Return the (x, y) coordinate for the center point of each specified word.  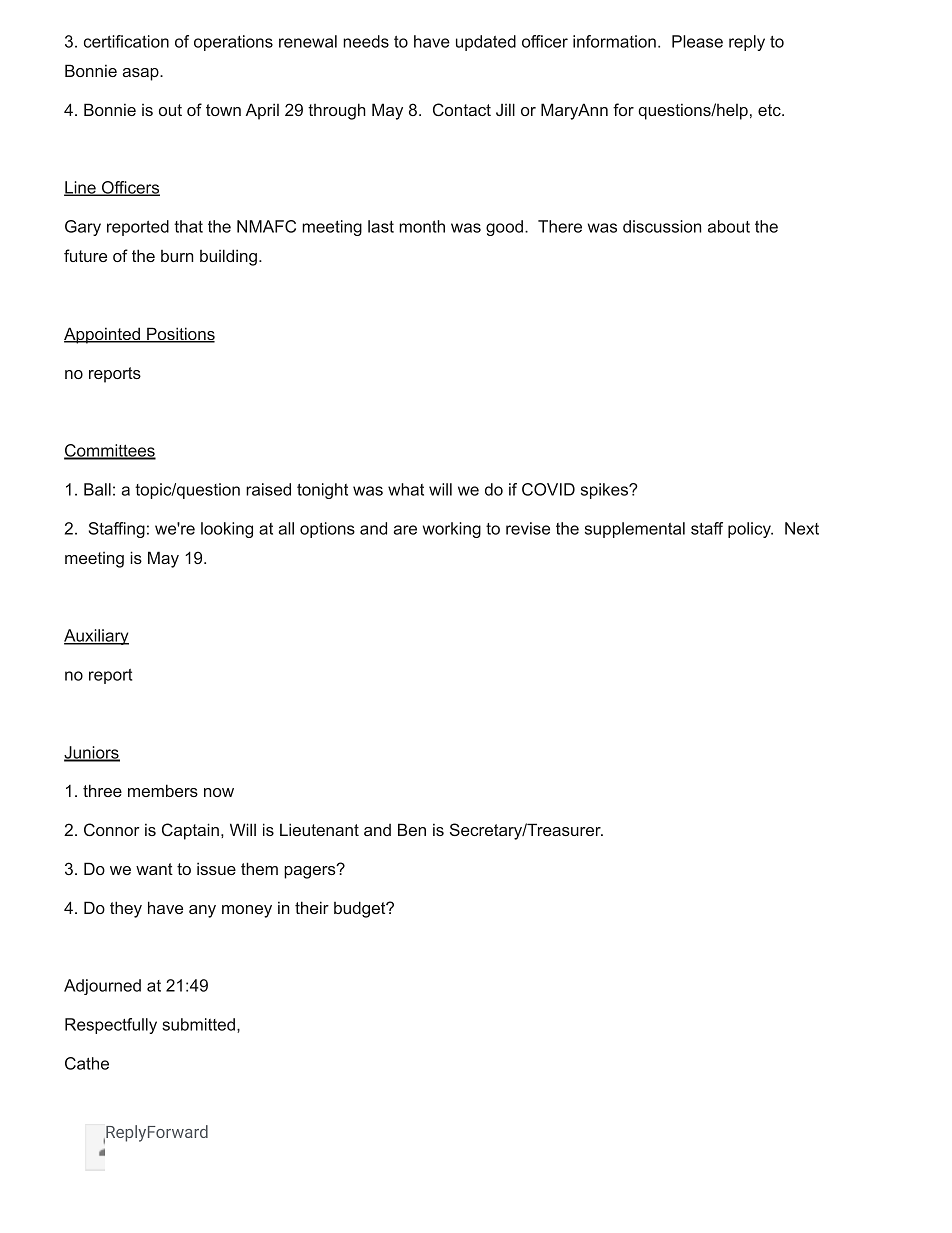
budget (361, 909)
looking (227, 530)
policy (750, 530)
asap (141, 74)
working (452, 530)
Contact (462, 109)
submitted (198, 1024)
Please (697, 41)
